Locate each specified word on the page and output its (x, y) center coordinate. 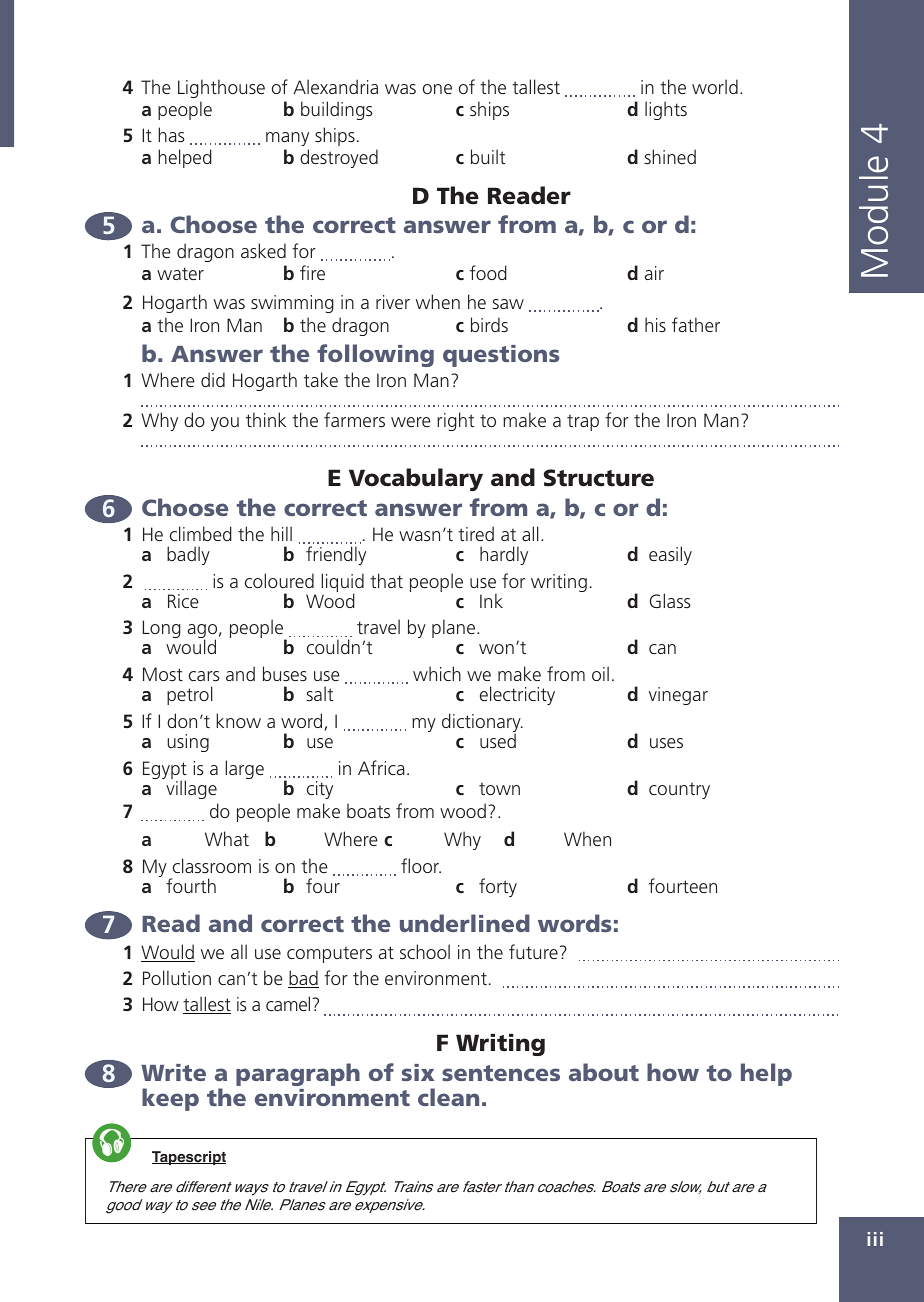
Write (173, 1072)
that (386, 580)
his (655, 324)
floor (421, 865)
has (171, 134)
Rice (183, 601)
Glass (670, 600)
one (437, 89)
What (227, 838)
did (213, 379)
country (679, 790)
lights (666, 110)
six (418, 1072)
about (604, 1072)
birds (489, 324)
